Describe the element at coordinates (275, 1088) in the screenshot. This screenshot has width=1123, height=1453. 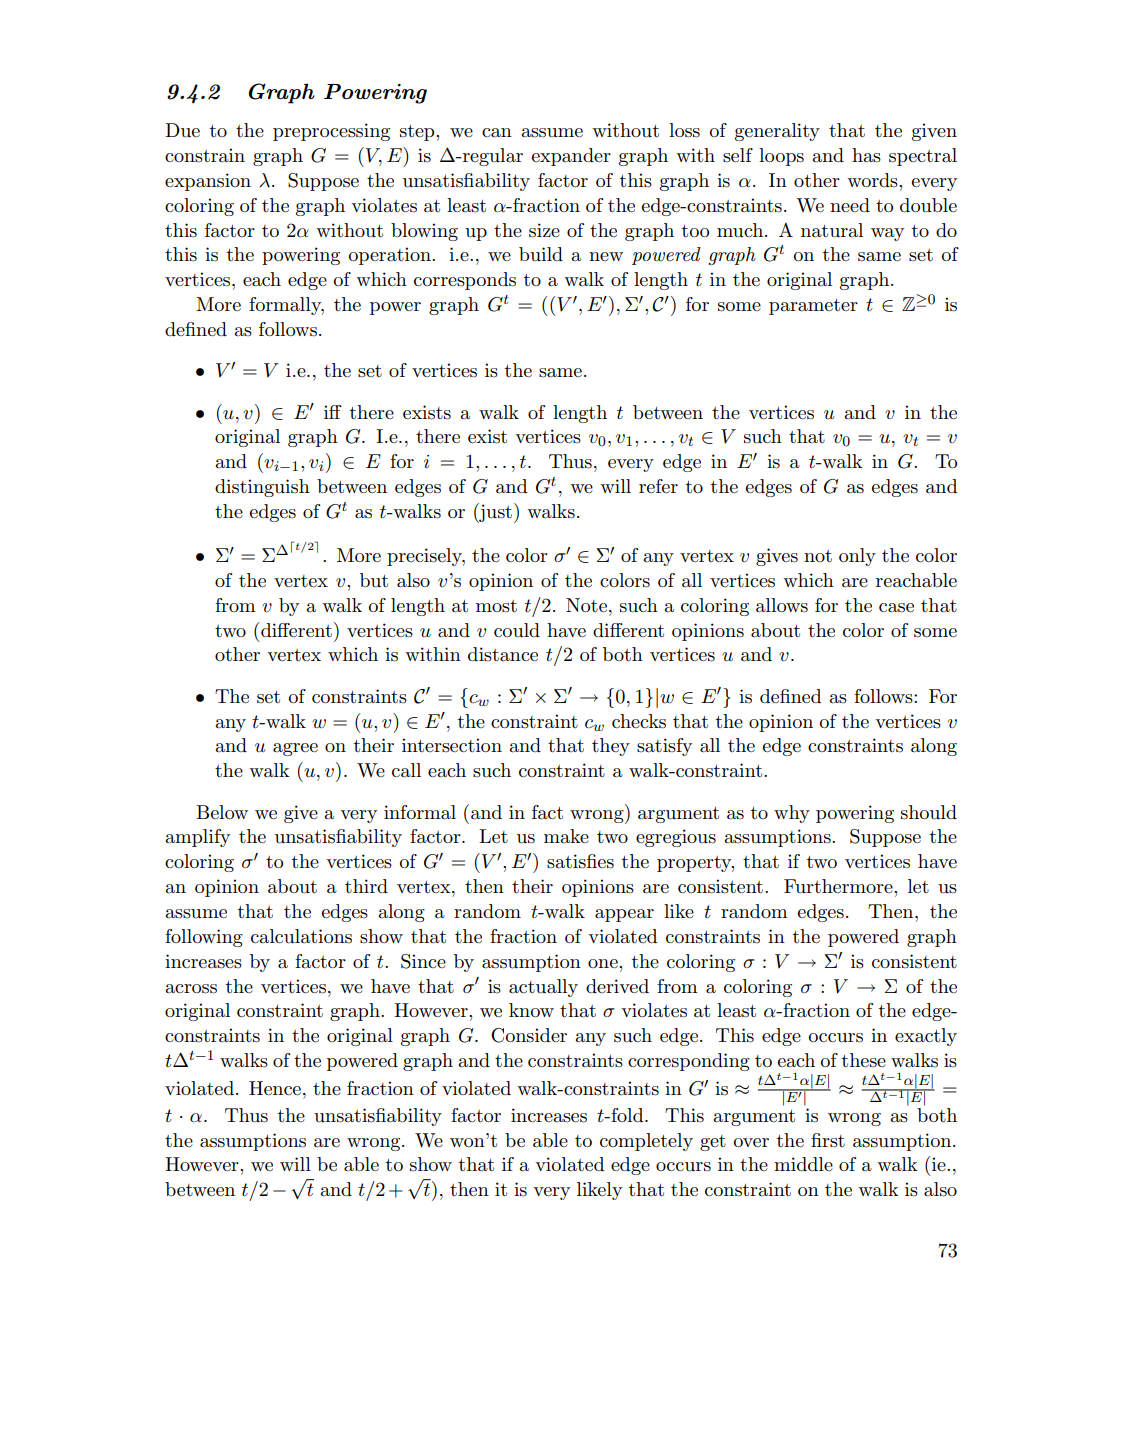
I see `Hence` at that location.
